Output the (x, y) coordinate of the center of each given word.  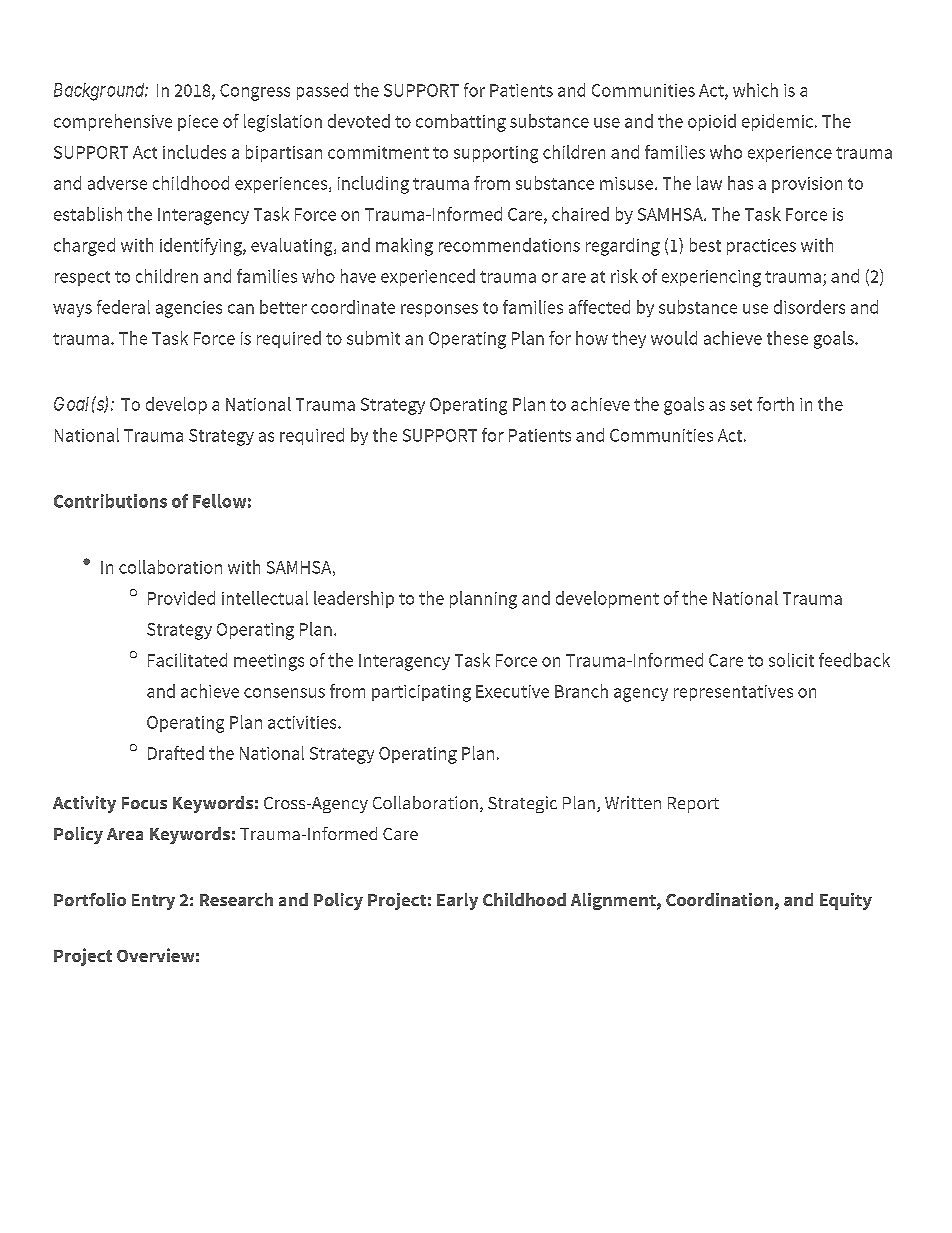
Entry (153, 902)
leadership (354, 599)
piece (198, 123)
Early (457, 901)
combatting (461, 123)
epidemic (777, 122)
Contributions (110, 501)
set (741, 405)
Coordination (719, 899)
